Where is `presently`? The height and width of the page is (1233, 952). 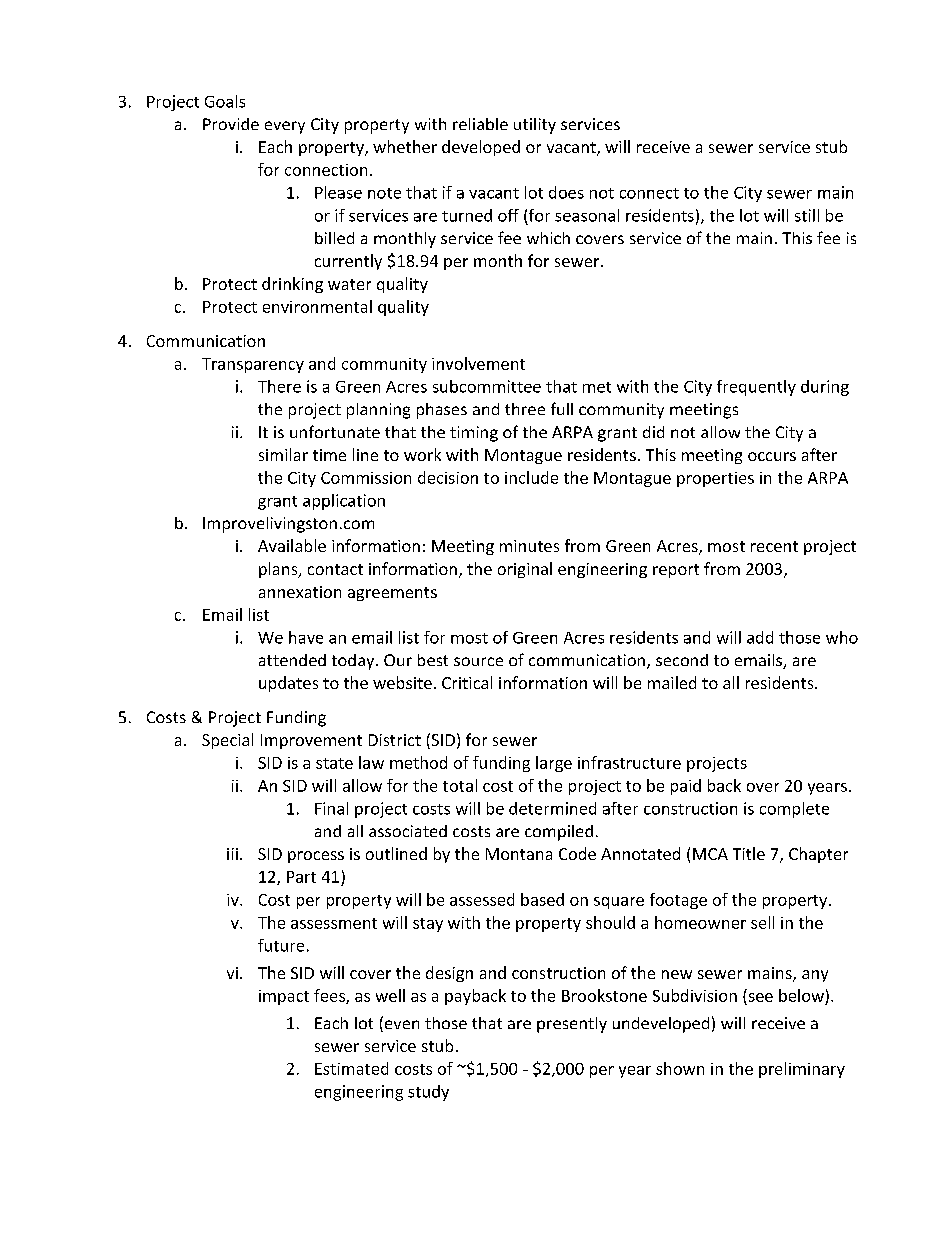 presently is located at coordinates (572, 1025).
